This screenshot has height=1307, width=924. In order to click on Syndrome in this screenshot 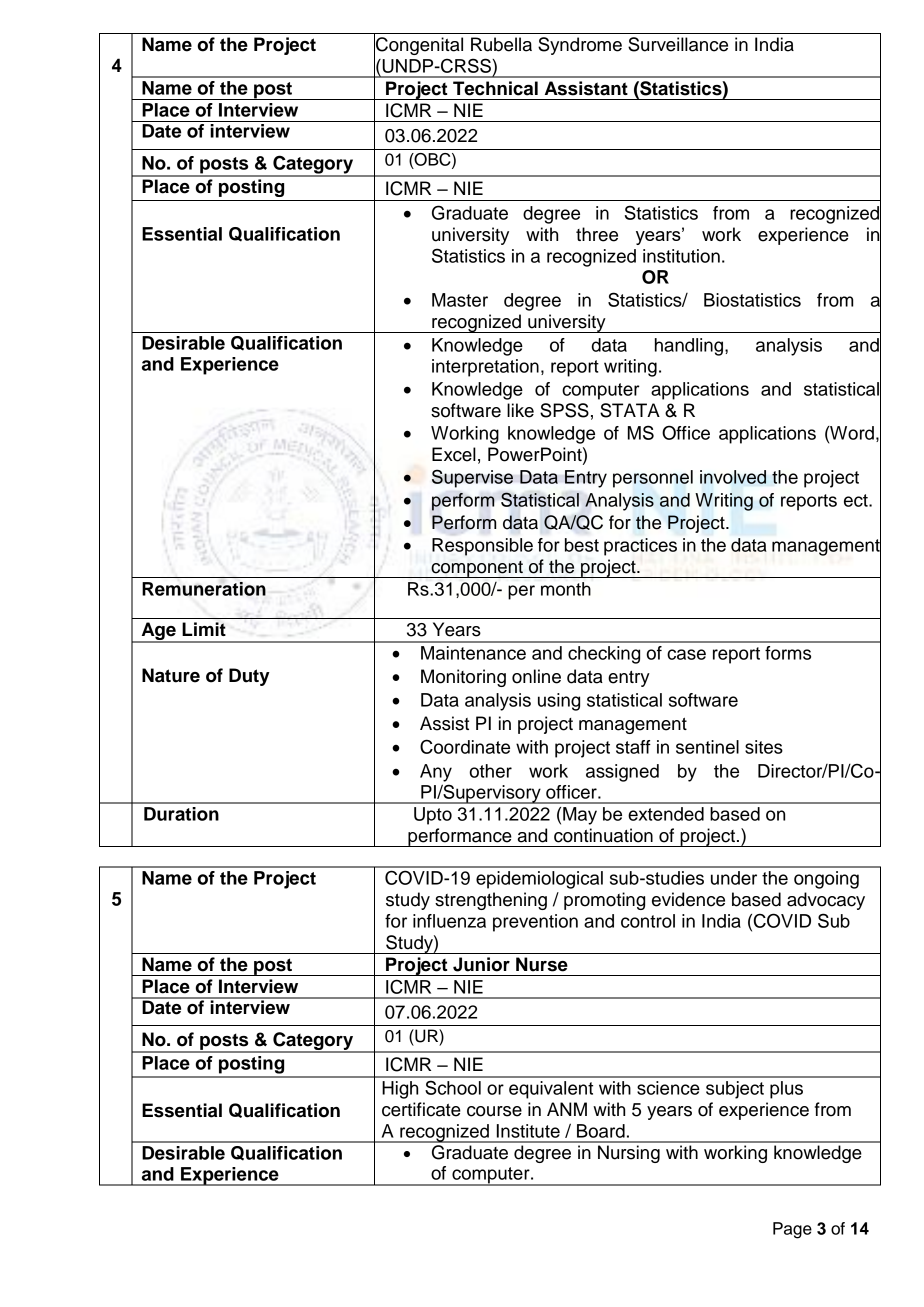, I will do `click(580, 46)`.
